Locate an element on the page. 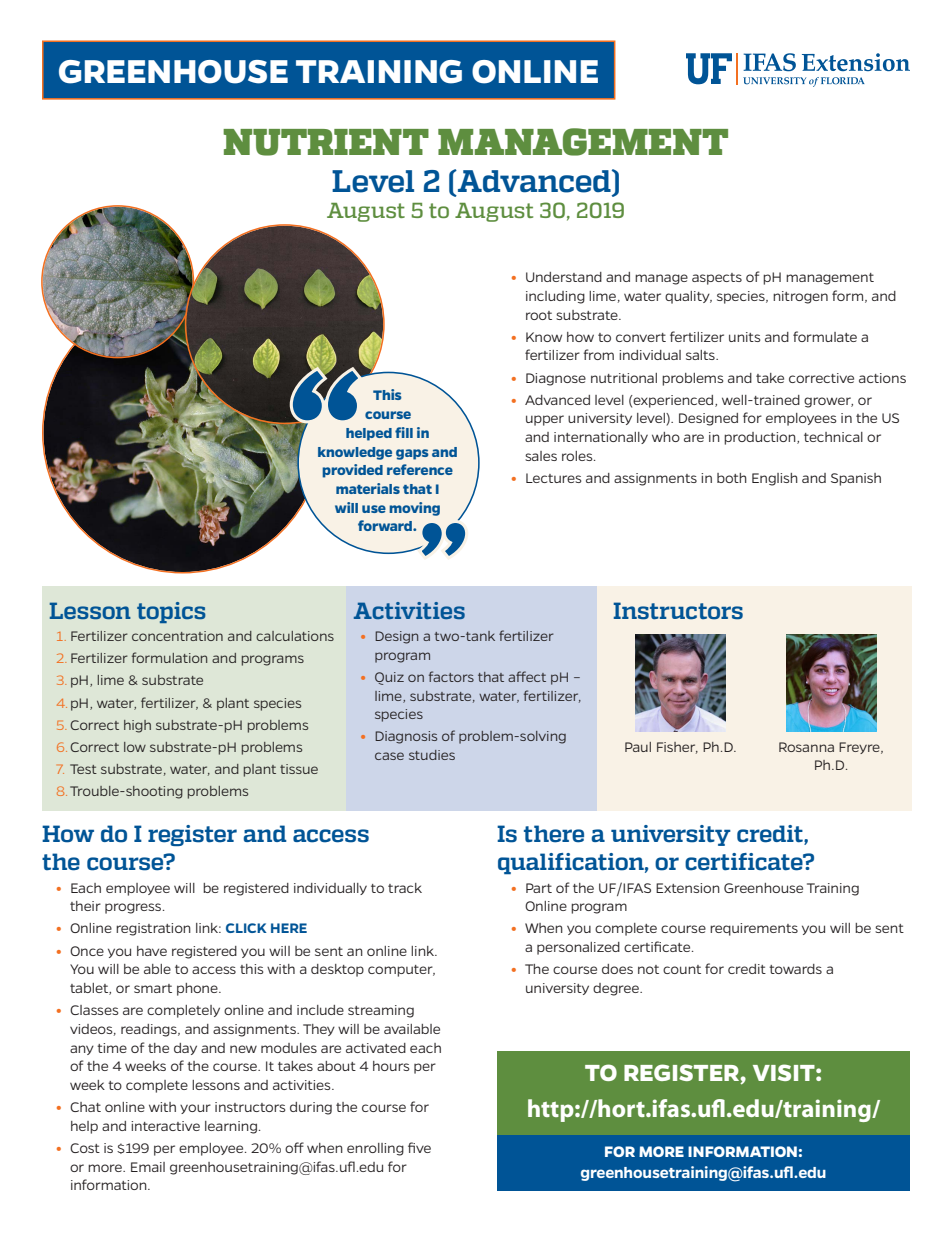  five is located at coordinates (419, 1147).
